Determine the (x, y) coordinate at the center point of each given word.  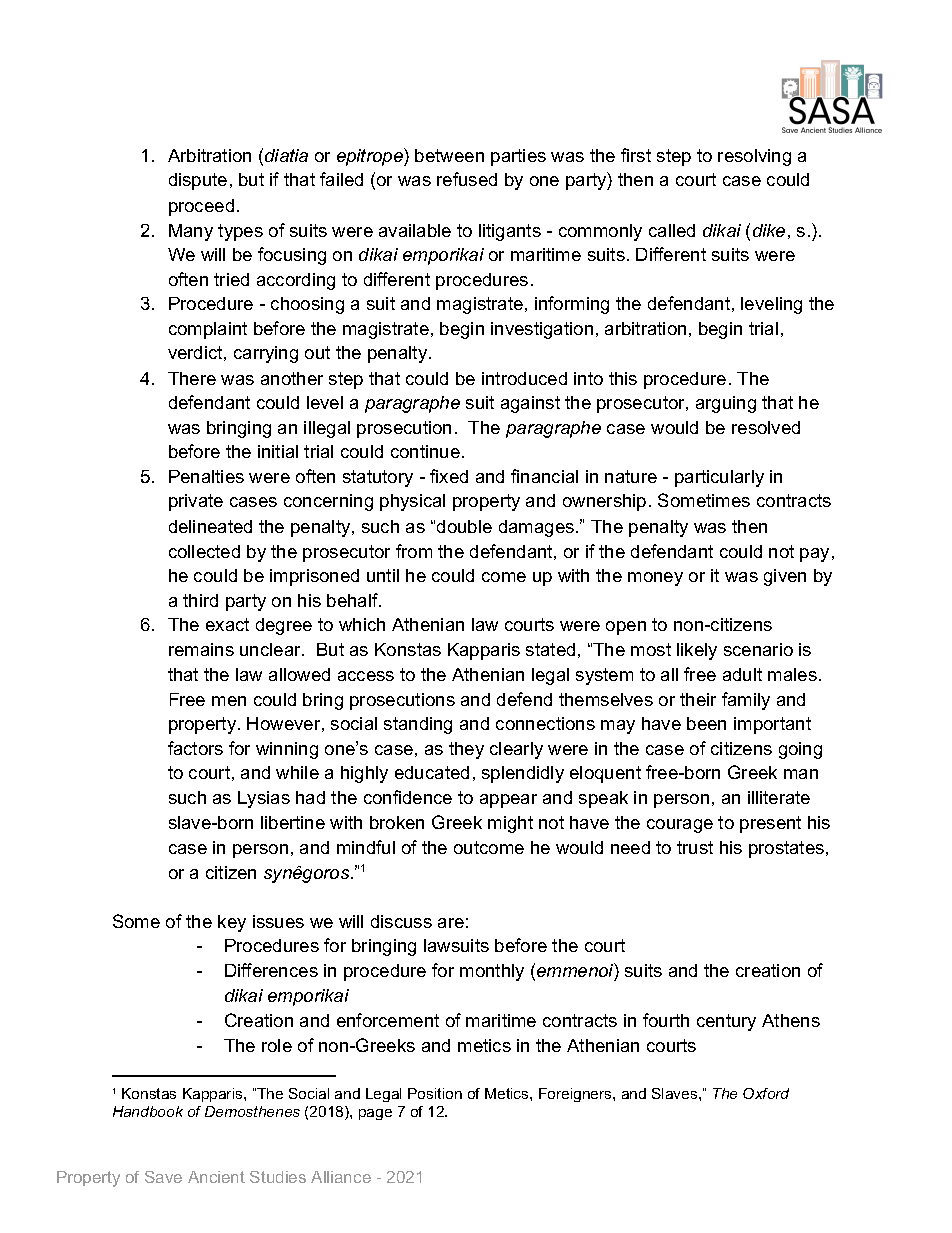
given (785, 577)
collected (204, 551)
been (706, 723)
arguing (726, 404)
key (232, 923)
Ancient (216, 1177)
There (192, 378)
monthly (492, 972)
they (466, 750)
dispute (198, 181)
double (464, 526)
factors (195, 748)
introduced (524, 378)
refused (467, 179)
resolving (754, 157)
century (726, 1022)
